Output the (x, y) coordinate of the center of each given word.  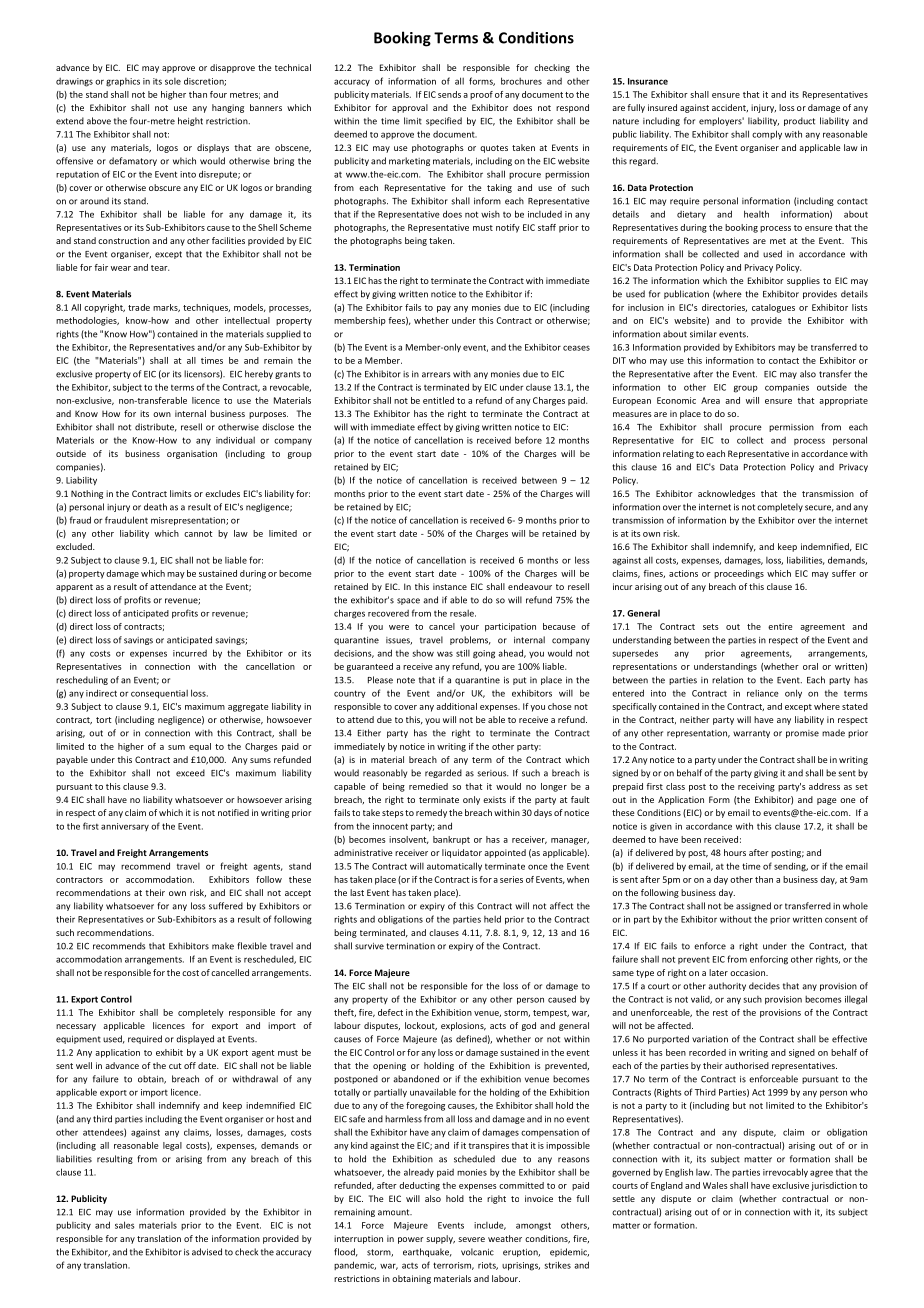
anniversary (125, 827)
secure (819, 508)
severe (471, 1239)
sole (173, 81)
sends (449, 94)
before (528, 440)
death (155, 507)
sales (125, 1225)
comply (767, 135)
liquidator (462, 853)
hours (735, 852)
